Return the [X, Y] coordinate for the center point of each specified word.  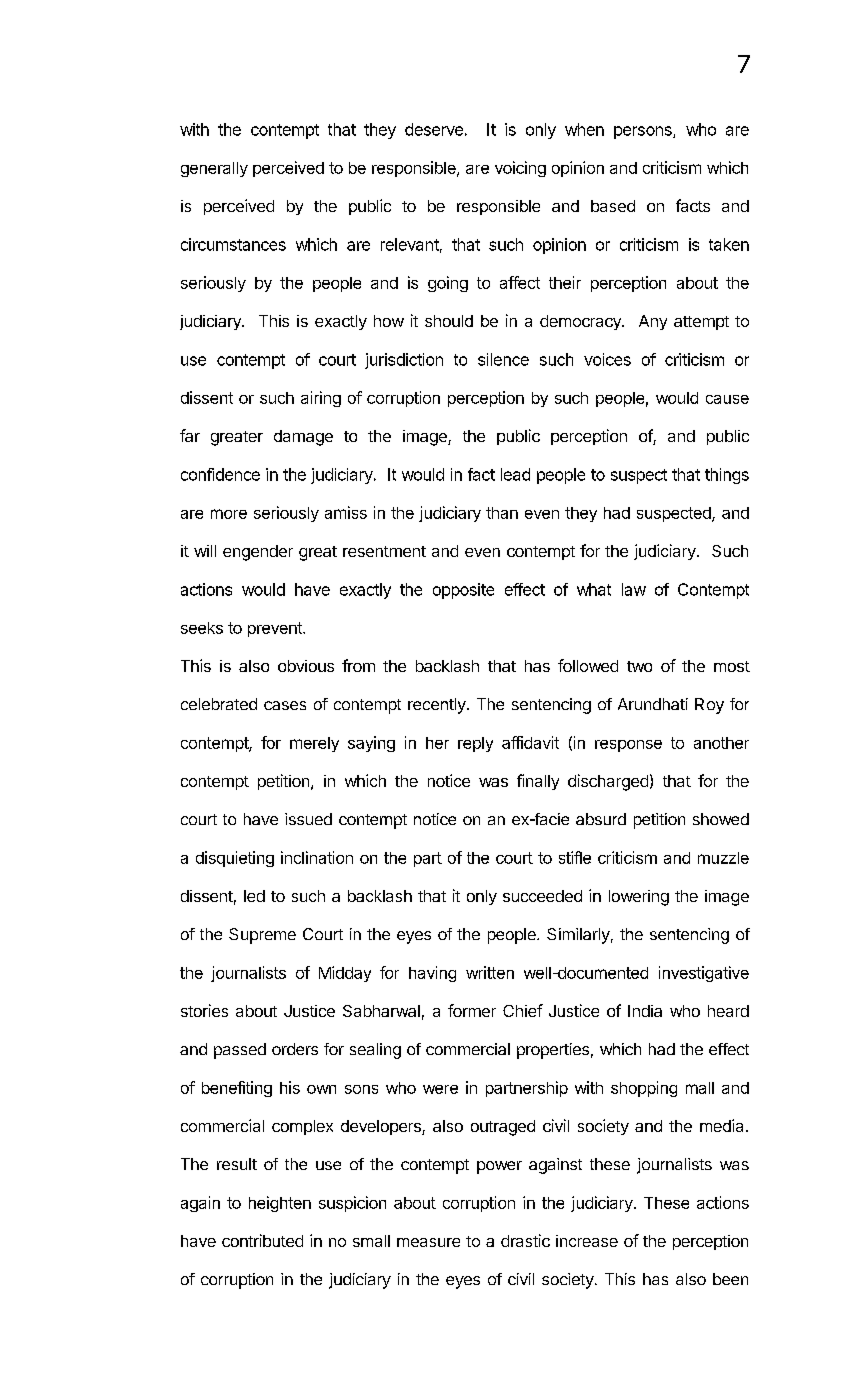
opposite [463, 591]
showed [721, 819]
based [613, 206]
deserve [434, 129]
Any [653, 322]
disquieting [235, 859]
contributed [262, 1240]
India [645, 1011]
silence [503, 359]
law [634, 589]
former [472, 1010]
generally [214, 169]
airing [321, 399]
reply [475, 744]
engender [258, 553]
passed [240, 1051]
